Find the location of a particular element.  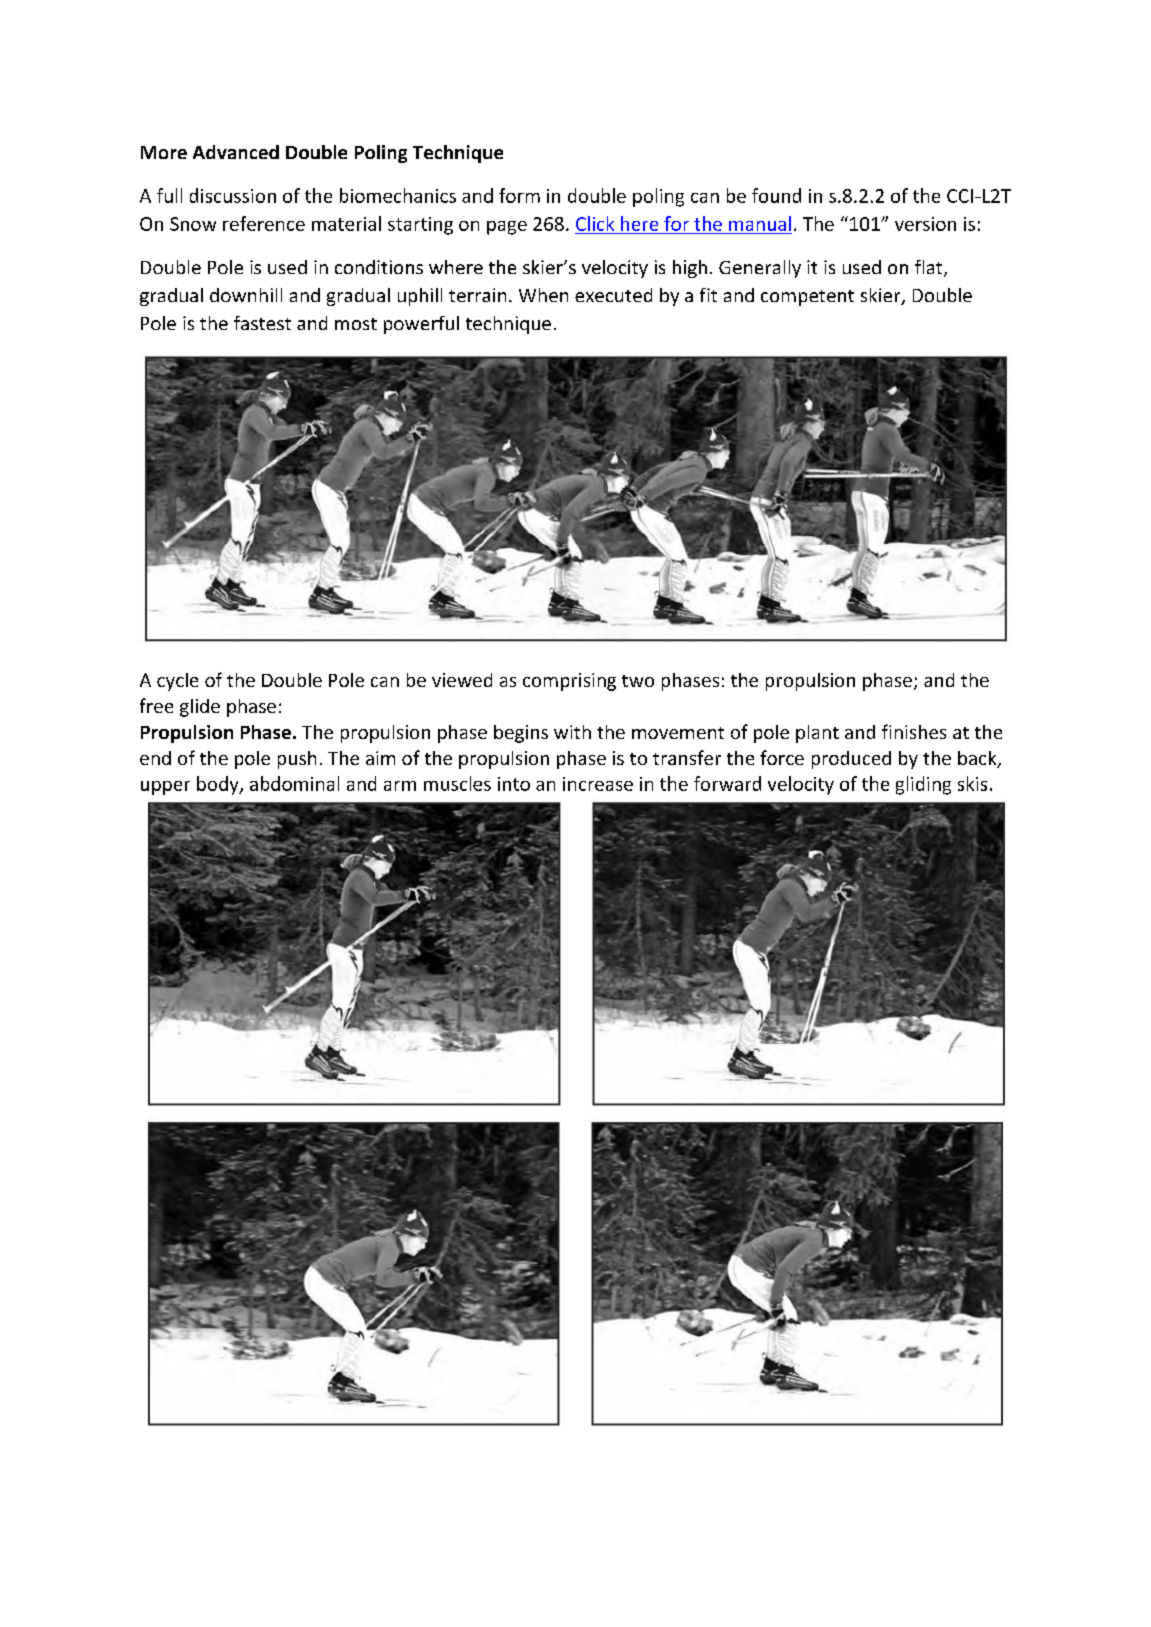

increase is located at coordinates (598, 784).
